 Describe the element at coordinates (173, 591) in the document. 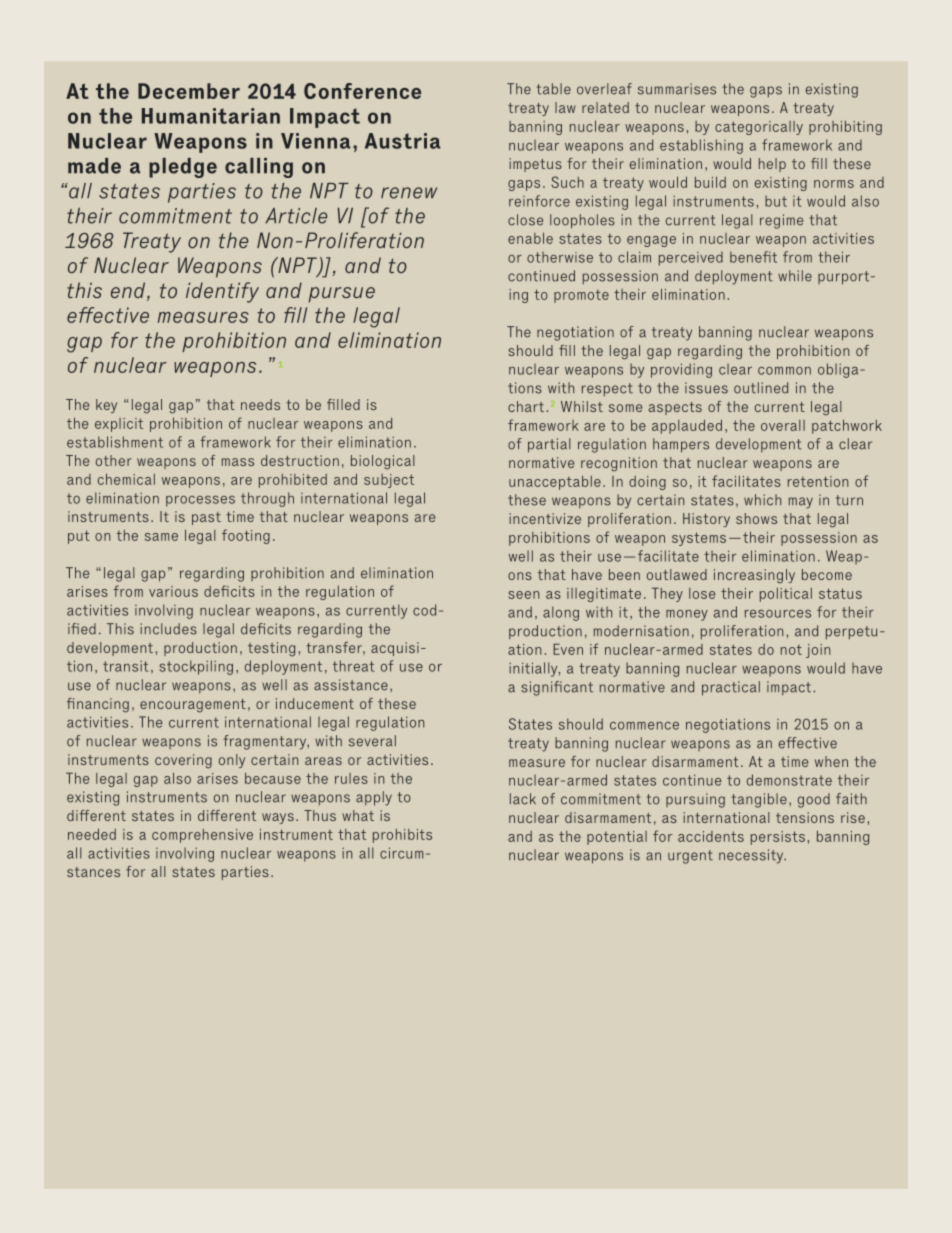

I see `various` at that location.
